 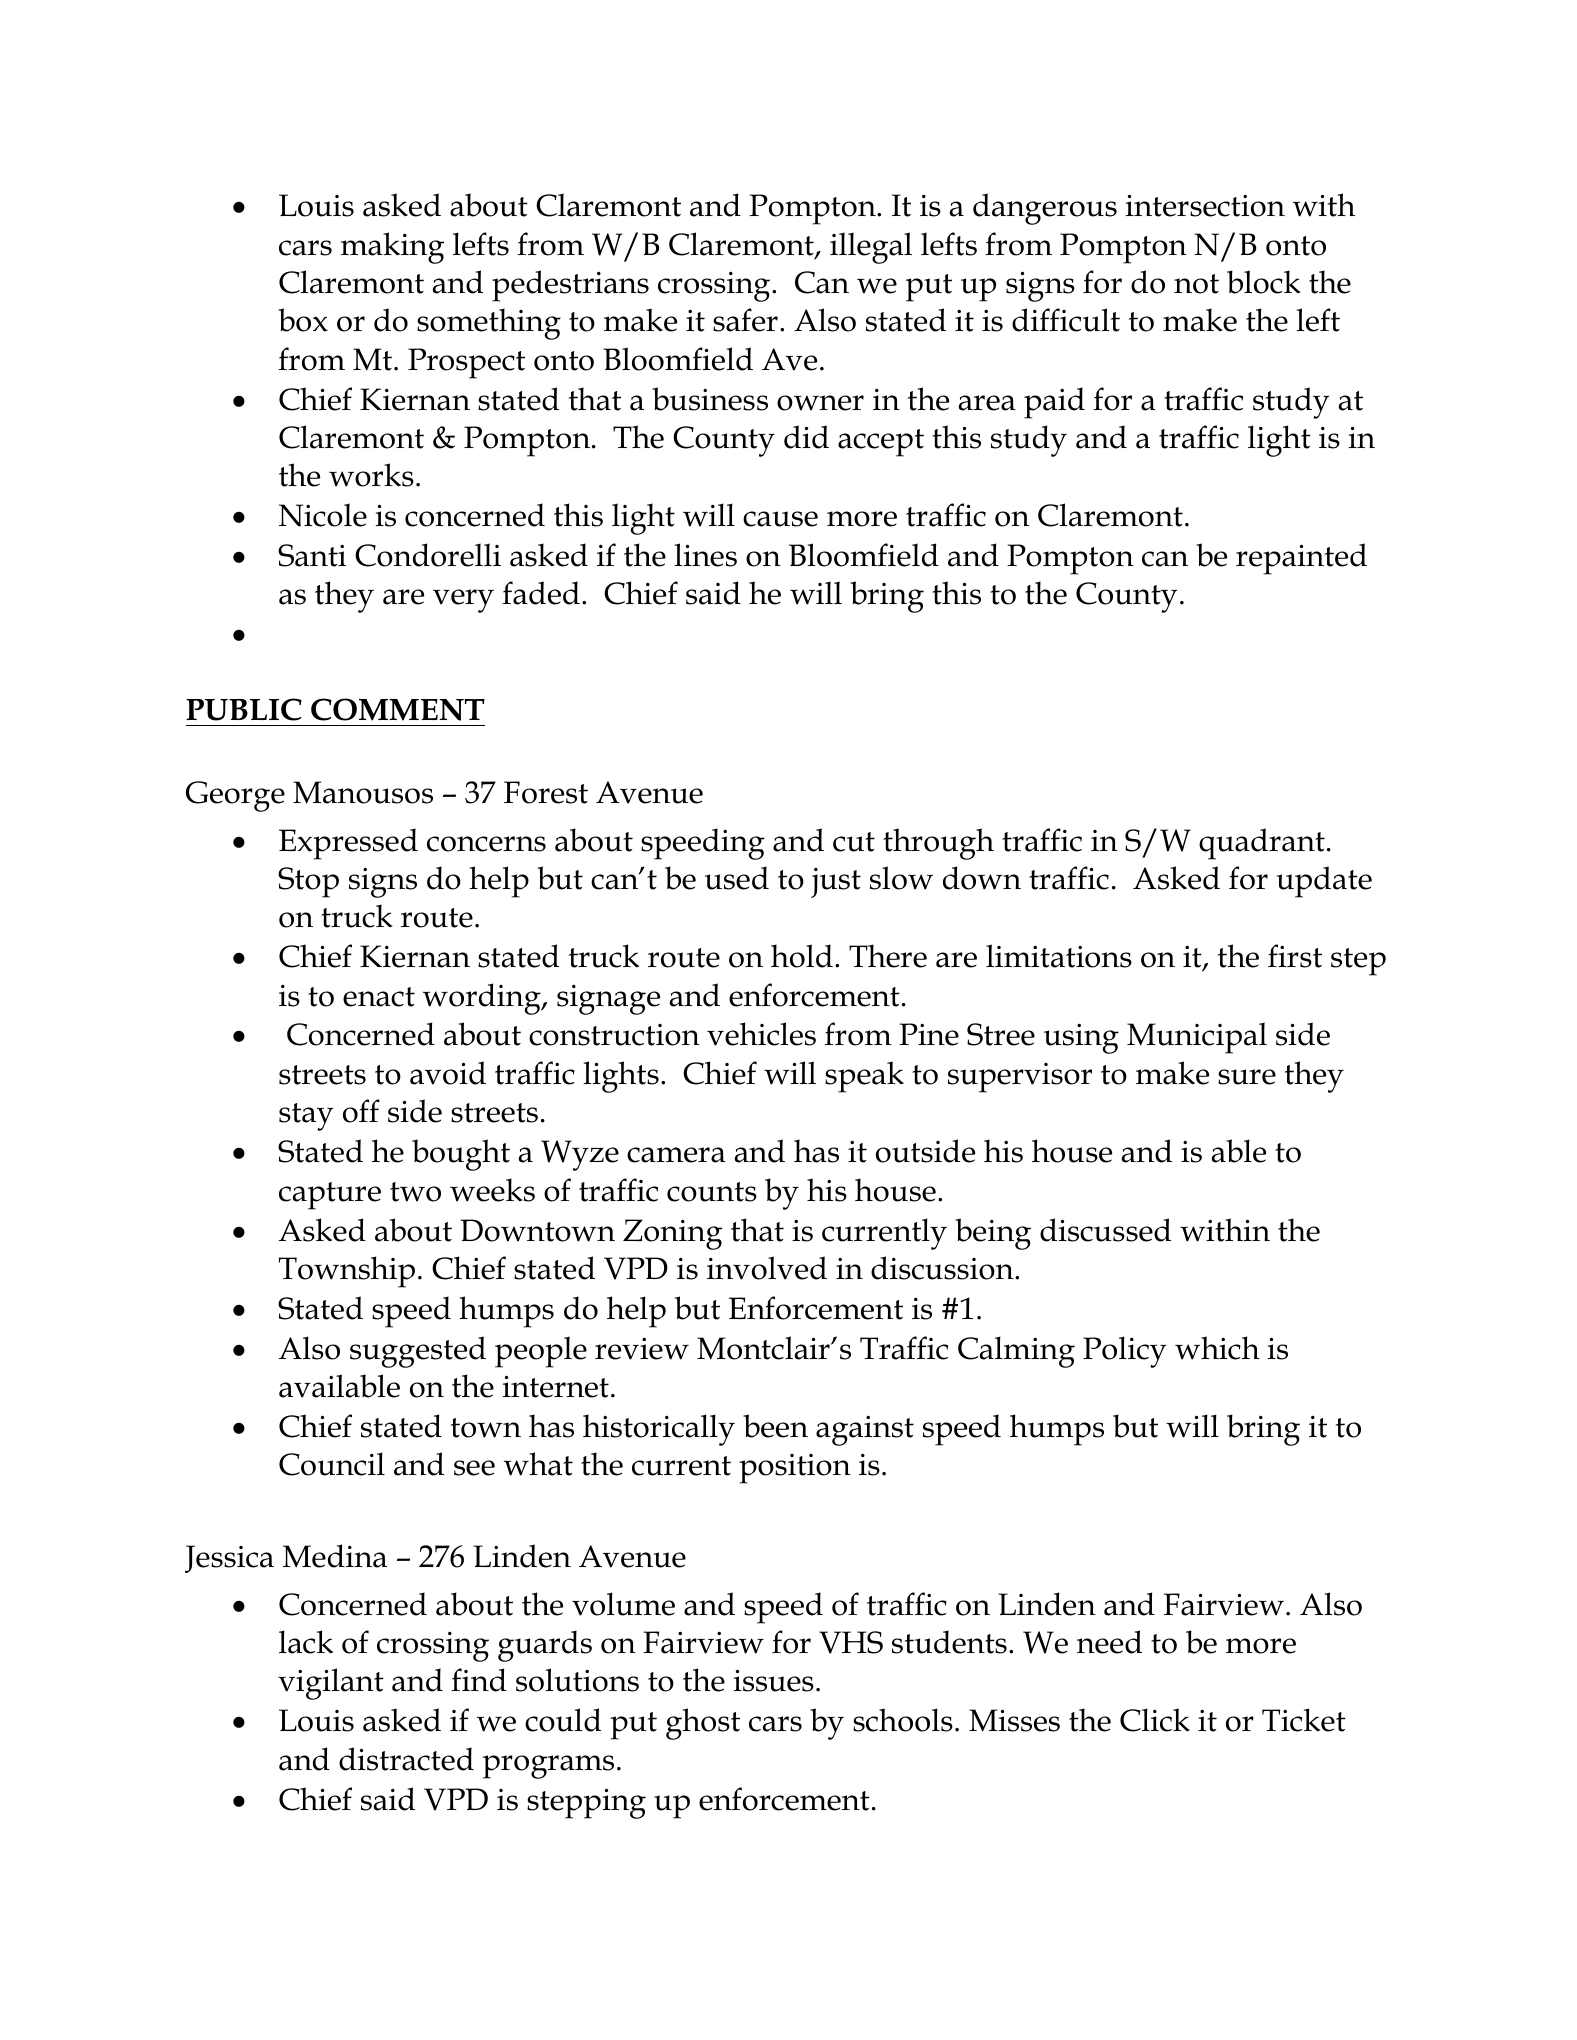 I want to click on illegal, so click(x=871, y=248).
